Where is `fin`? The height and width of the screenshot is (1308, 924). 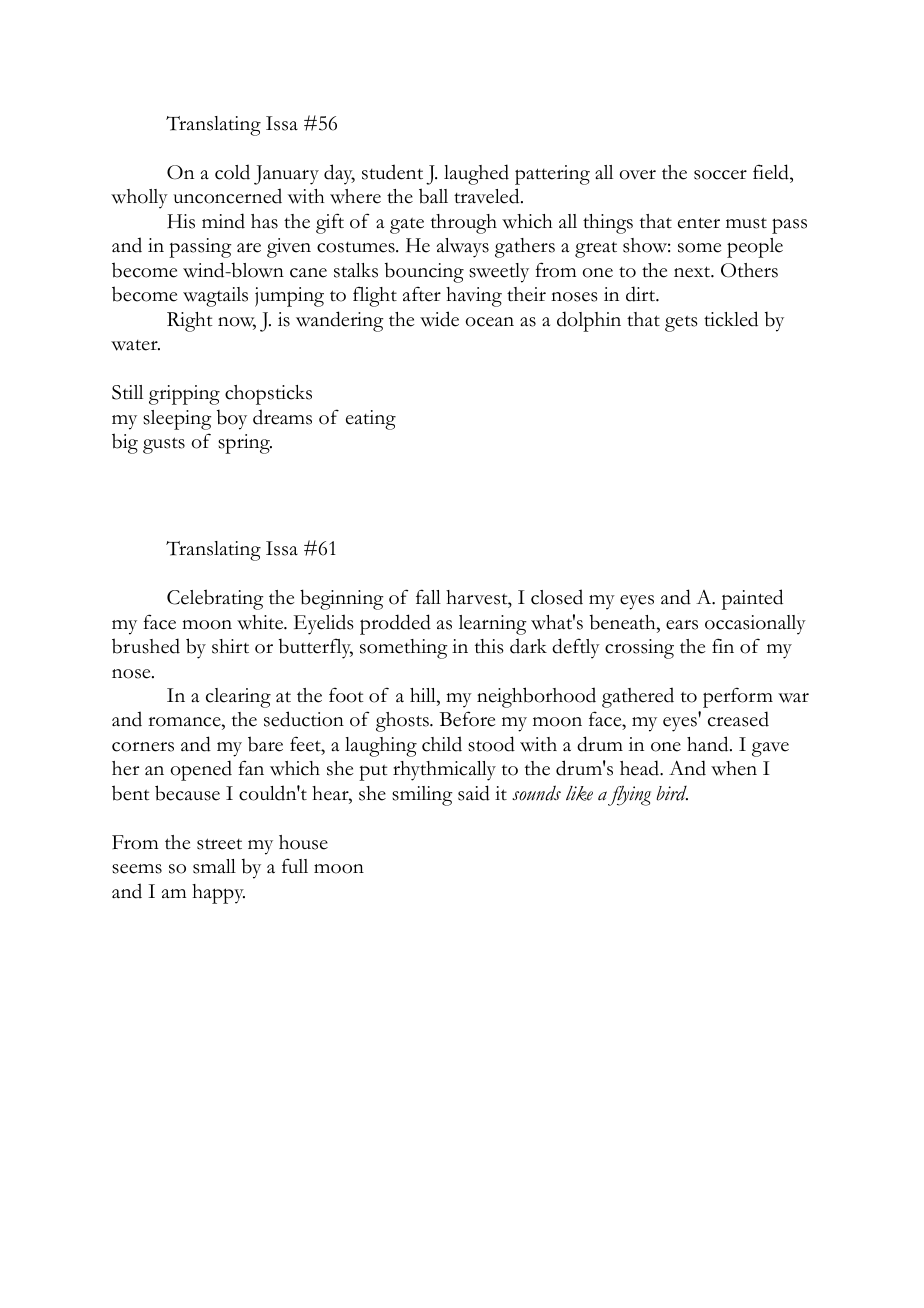
fin is located at coordinates (723, 645).
